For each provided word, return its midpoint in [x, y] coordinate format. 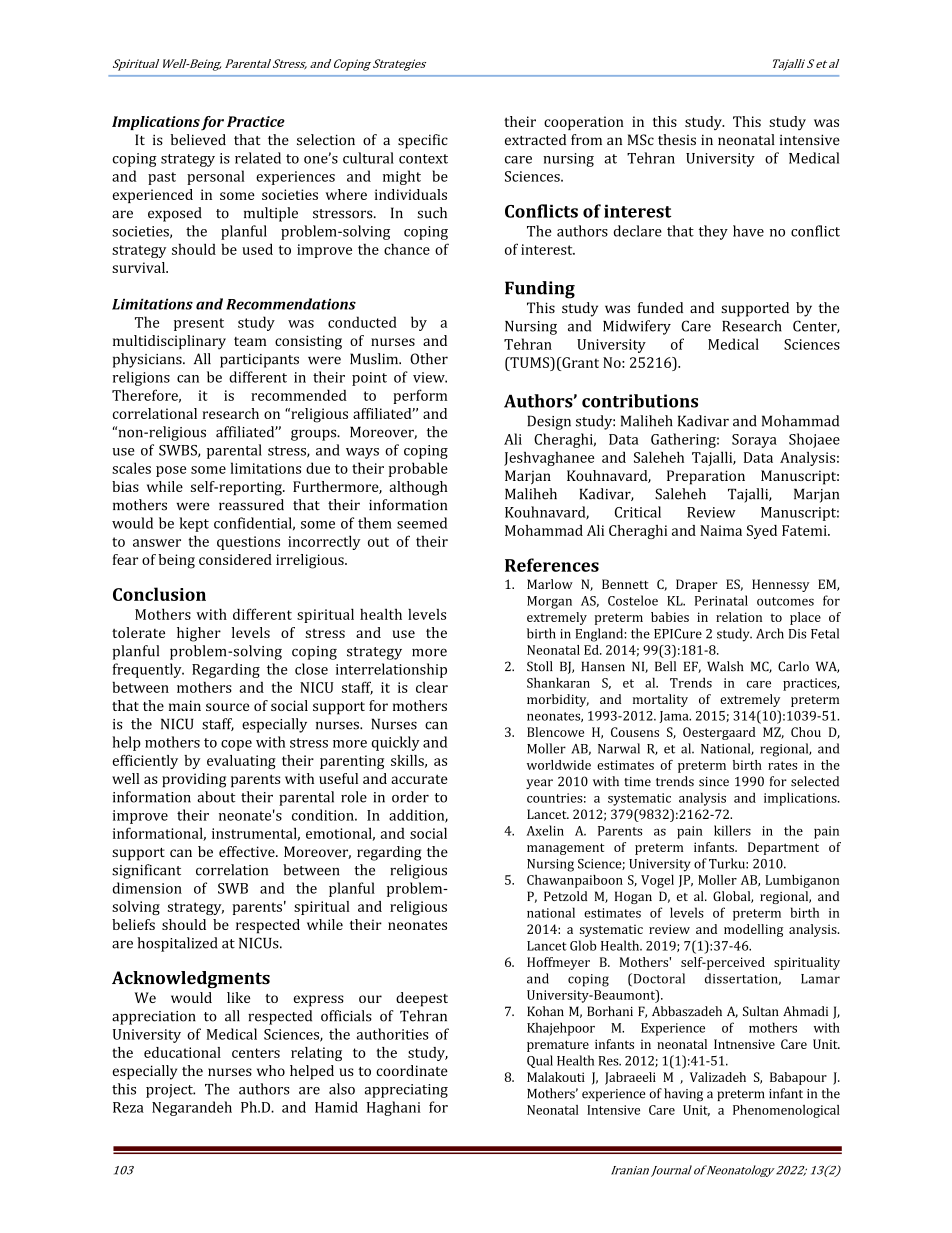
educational [182, 1052]
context [423, 159]
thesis [677, 139]
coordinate [412, 1070]
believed [198, 139]
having [683, 1095]
